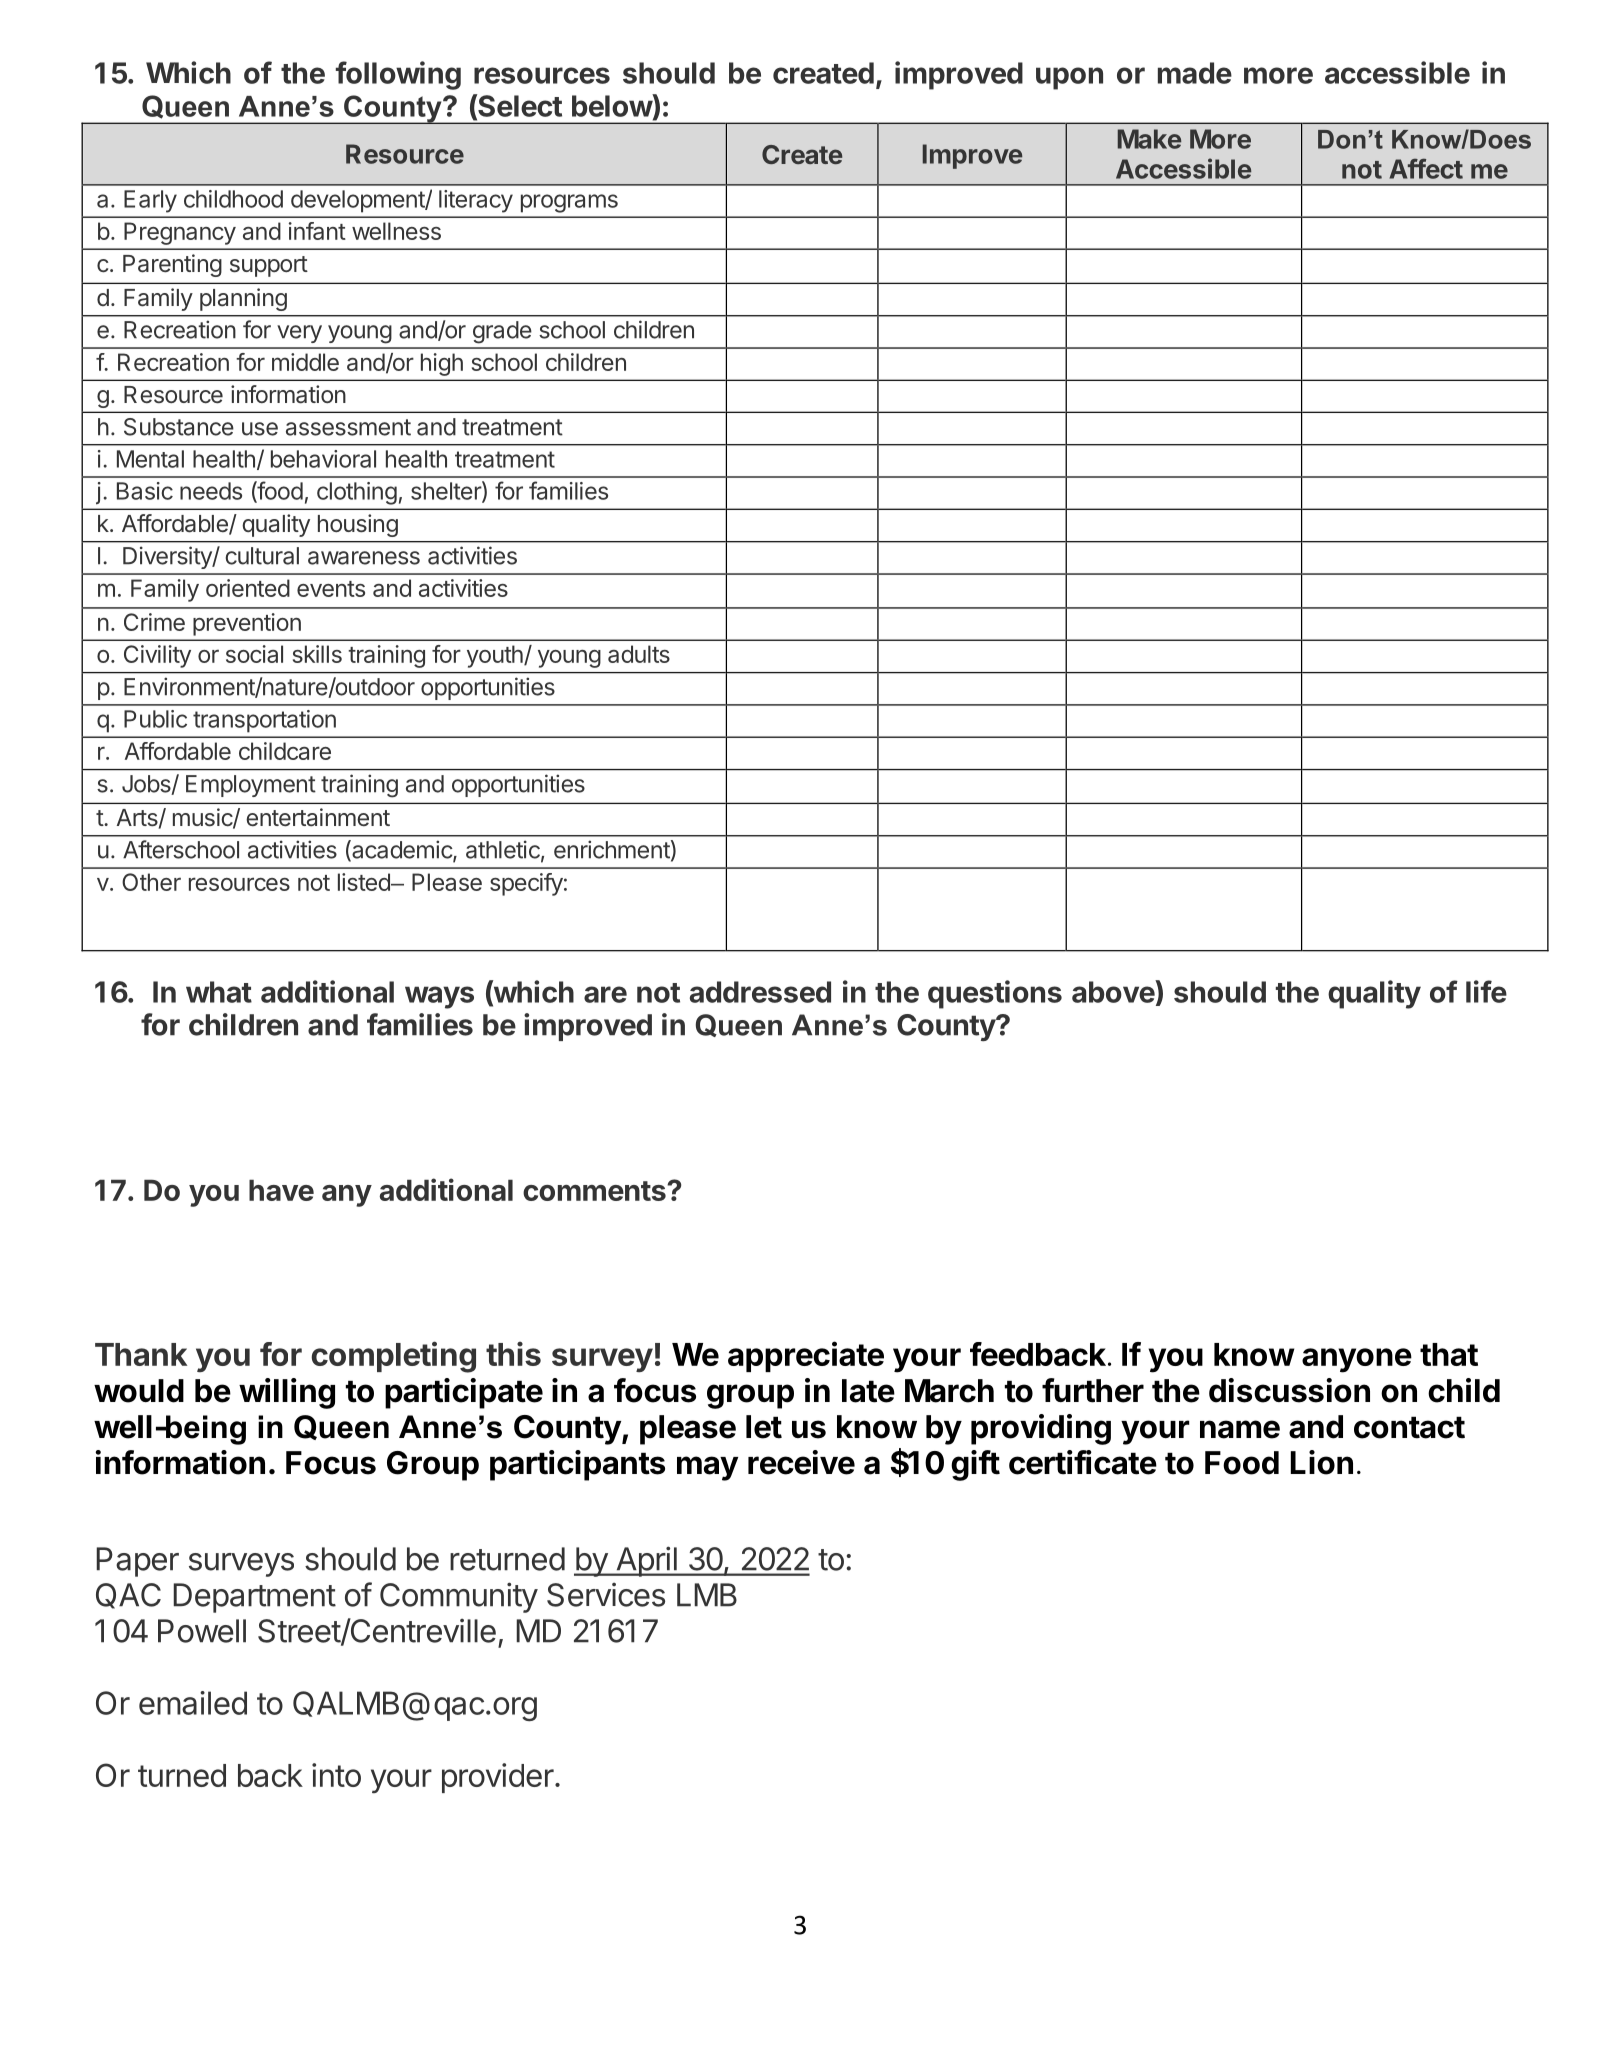 This screenshot has height=2071, width=1600. Describe the element at coordinates (398, 75) in the screenshot. I see `following` at that location.
